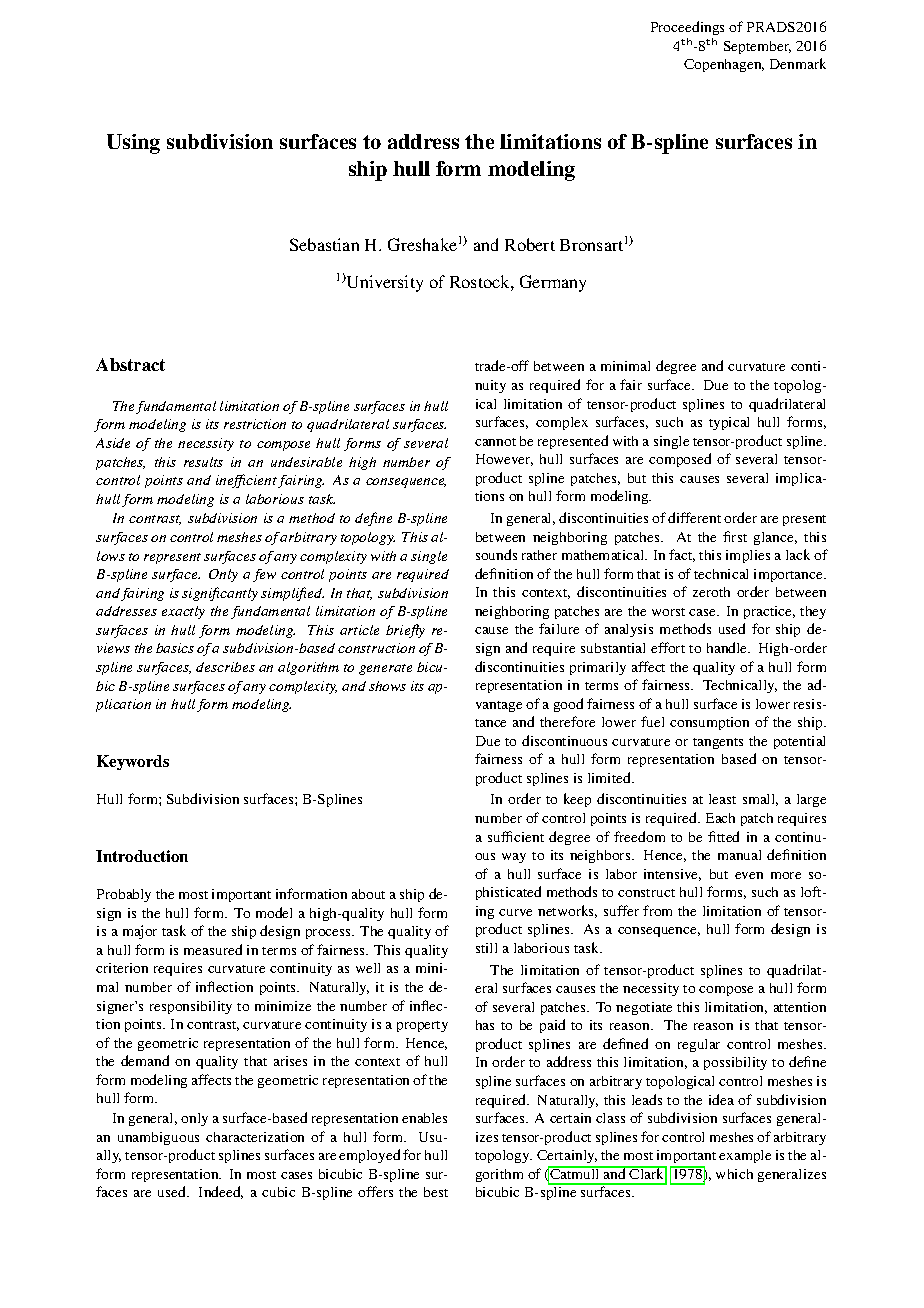  Describe the element at coordinates (130, 364) in the document. I see `Abstract` at that location.
